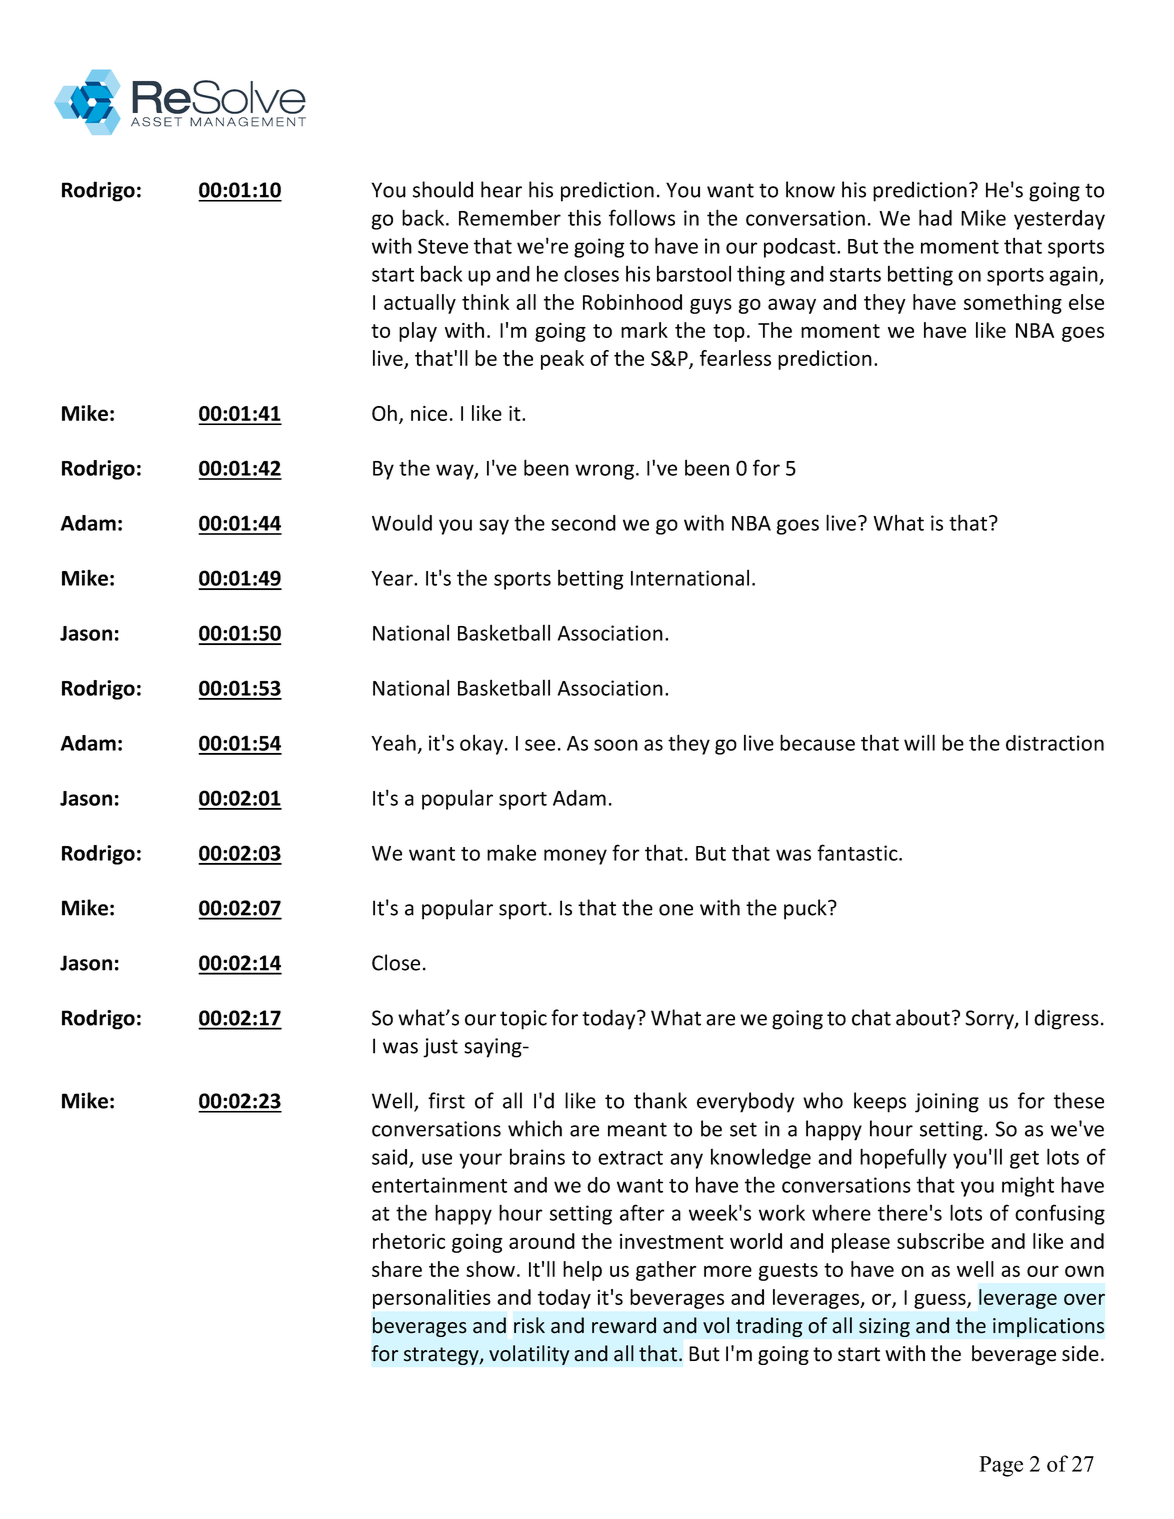 This image has height=1519, width=1174. I want to click on Steve, so click(443, 246).
